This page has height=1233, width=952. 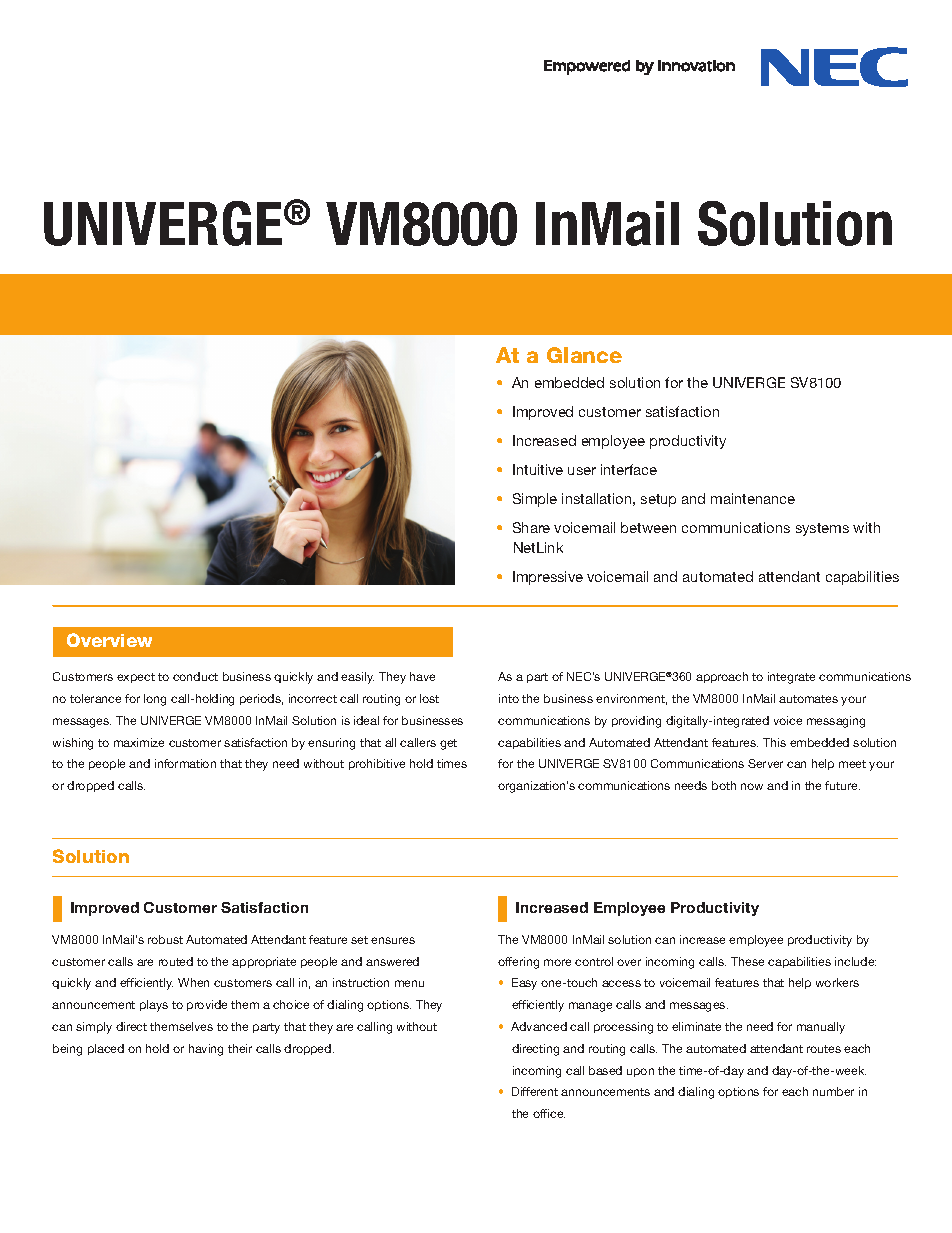 I want to click on Share, so click(x=531, y=527).
